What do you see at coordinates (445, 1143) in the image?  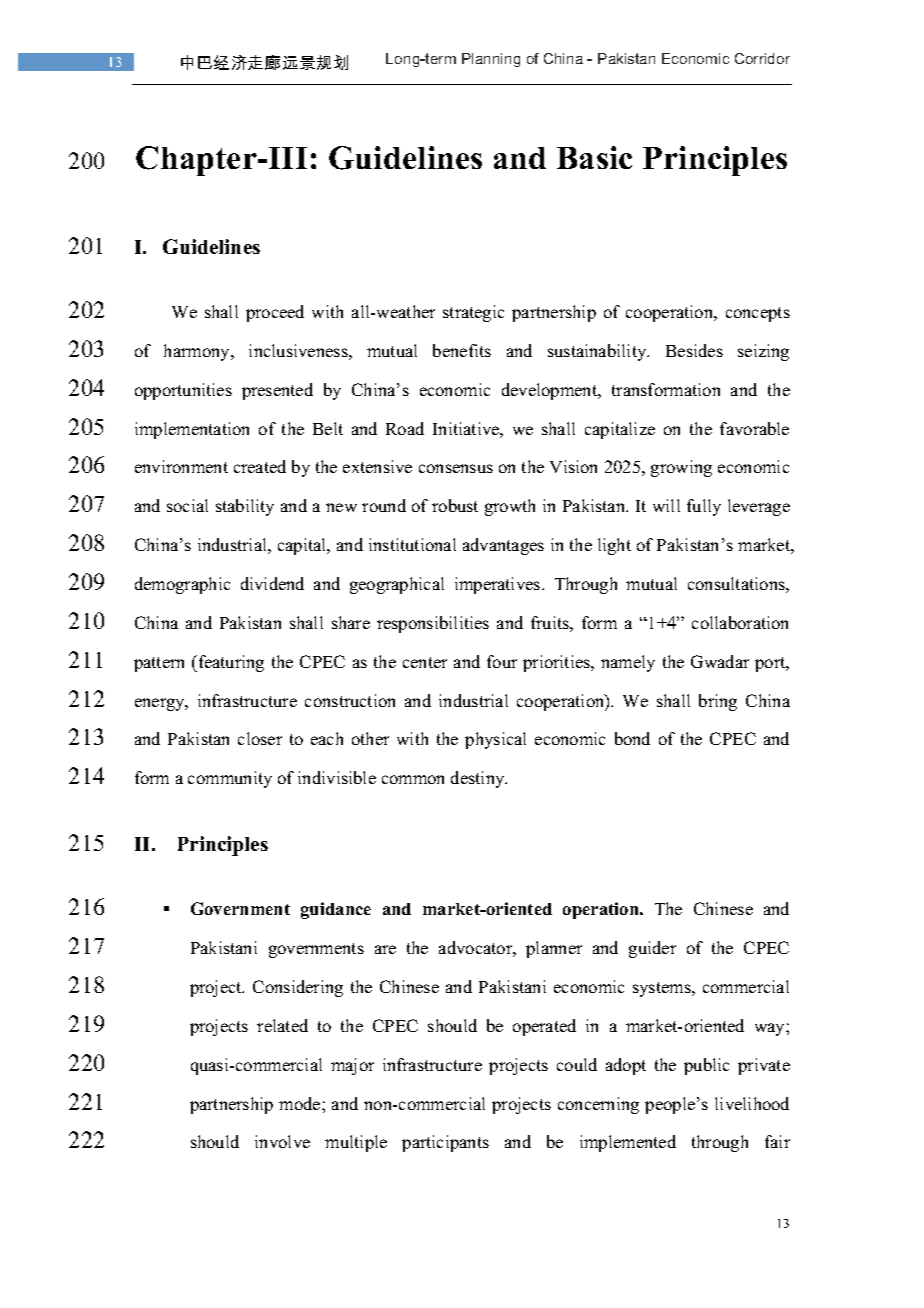 I see `participants` at bounding box center [445, 1143].
